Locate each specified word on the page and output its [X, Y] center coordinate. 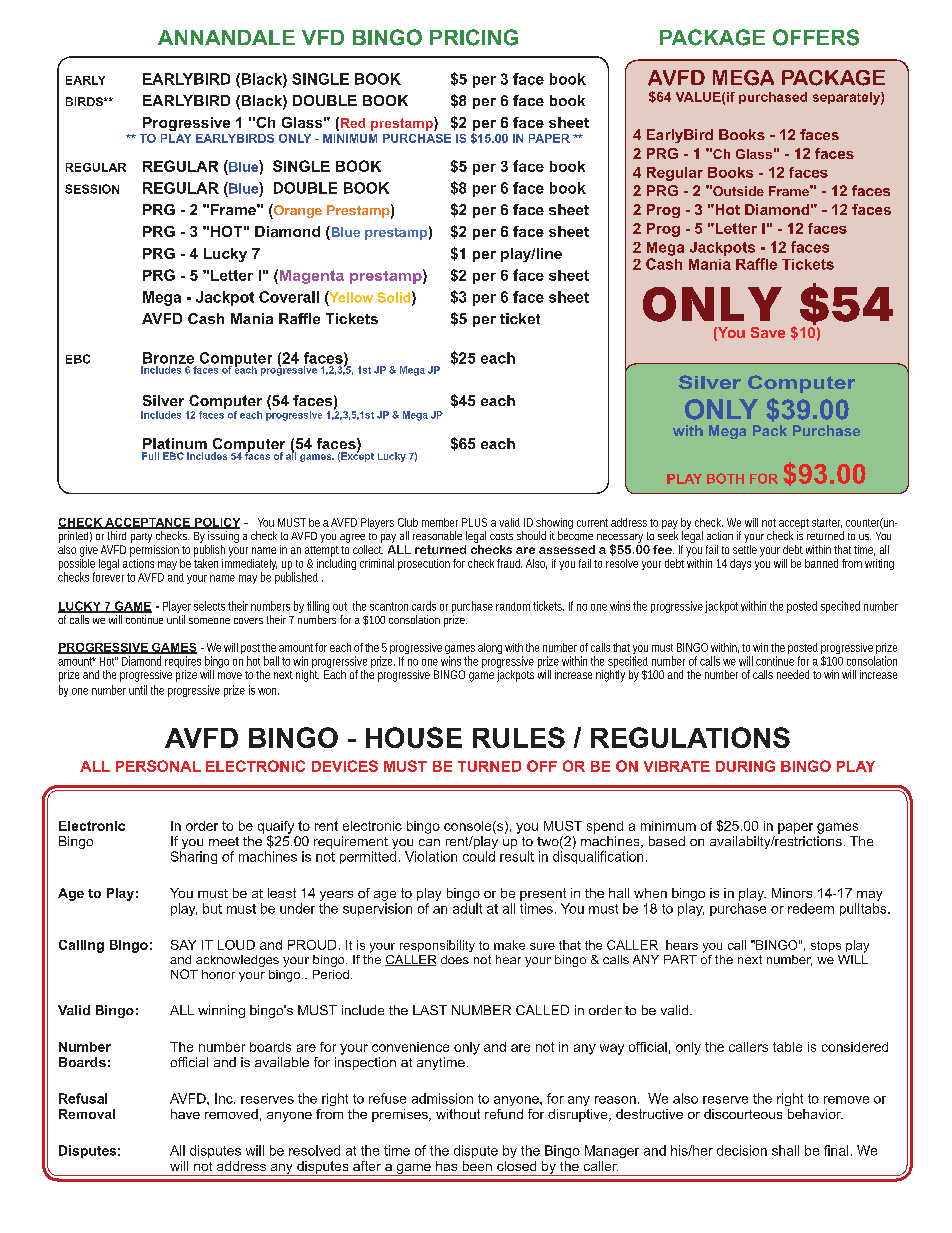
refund [504, 1114]
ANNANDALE [226, 37]
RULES [519, 737]
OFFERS [816, 37]
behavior [815, 1114]
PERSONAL [158, 766]
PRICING [474, 37]
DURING [745, 766]
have [185, 1114]
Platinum [175, 443]
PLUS [474, 522]
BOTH [725, 478]
